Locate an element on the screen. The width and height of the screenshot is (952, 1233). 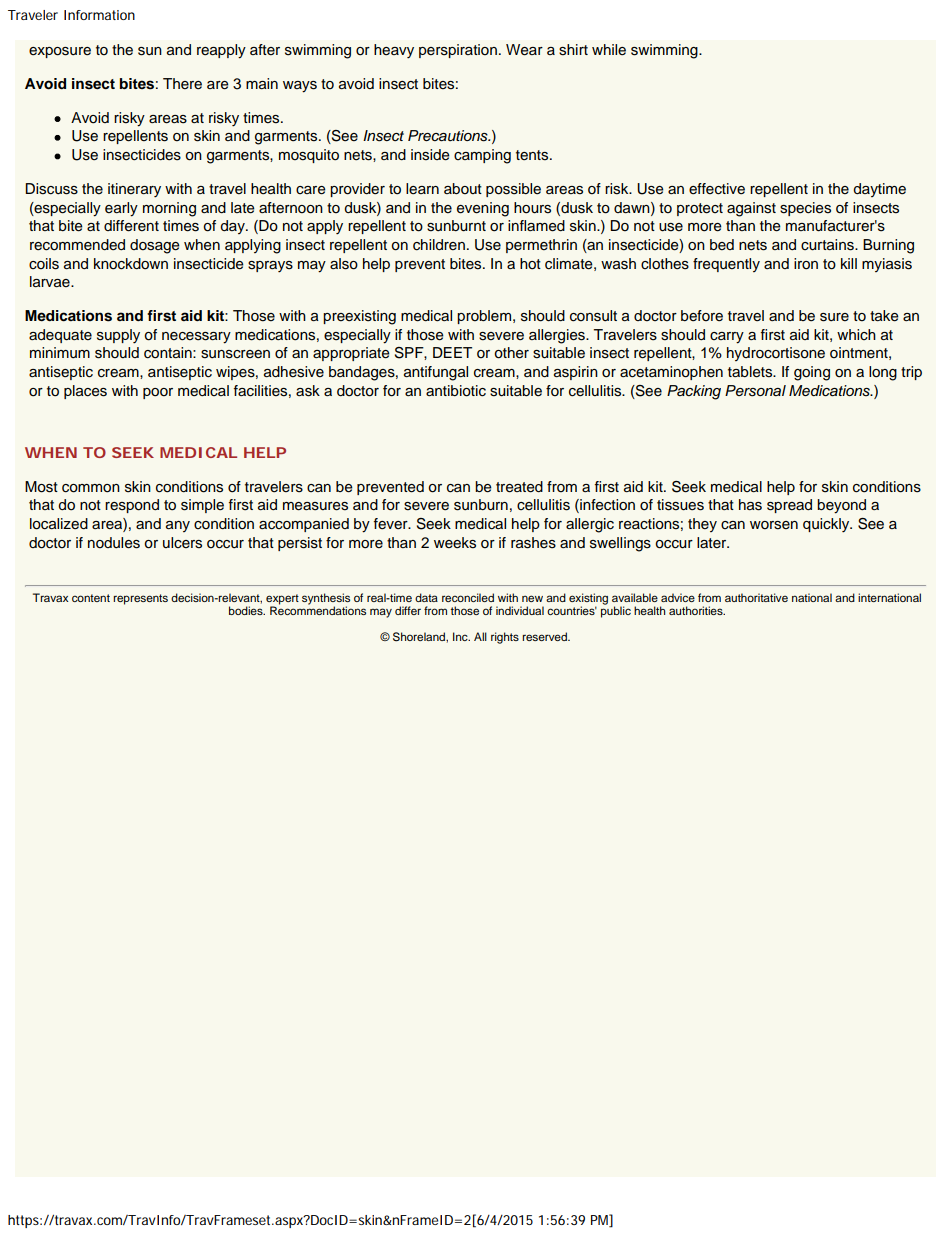
individual is located at coordinates (520, 610).
